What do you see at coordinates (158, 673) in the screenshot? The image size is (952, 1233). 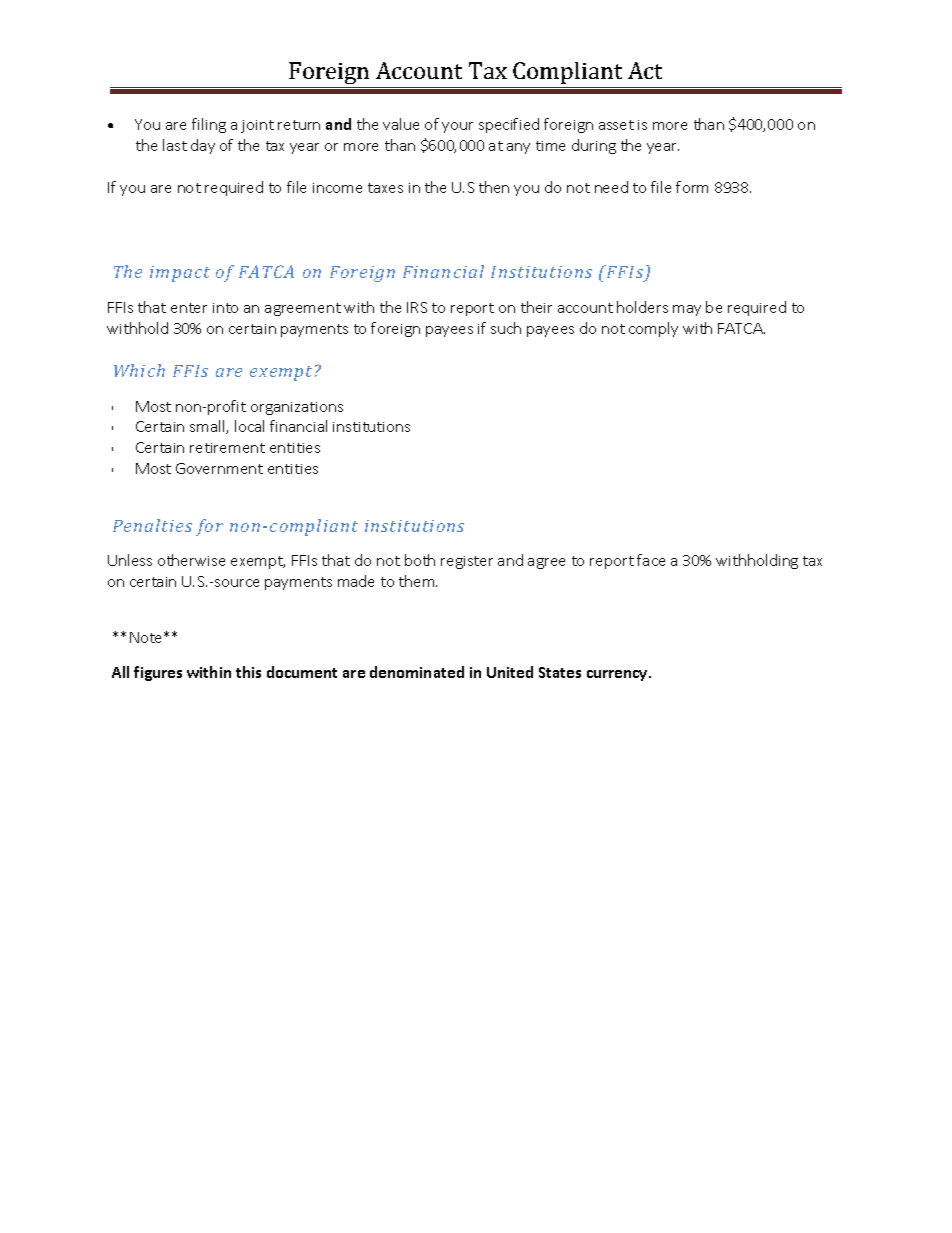 I see `figures` at bounding box center [158, 673].
